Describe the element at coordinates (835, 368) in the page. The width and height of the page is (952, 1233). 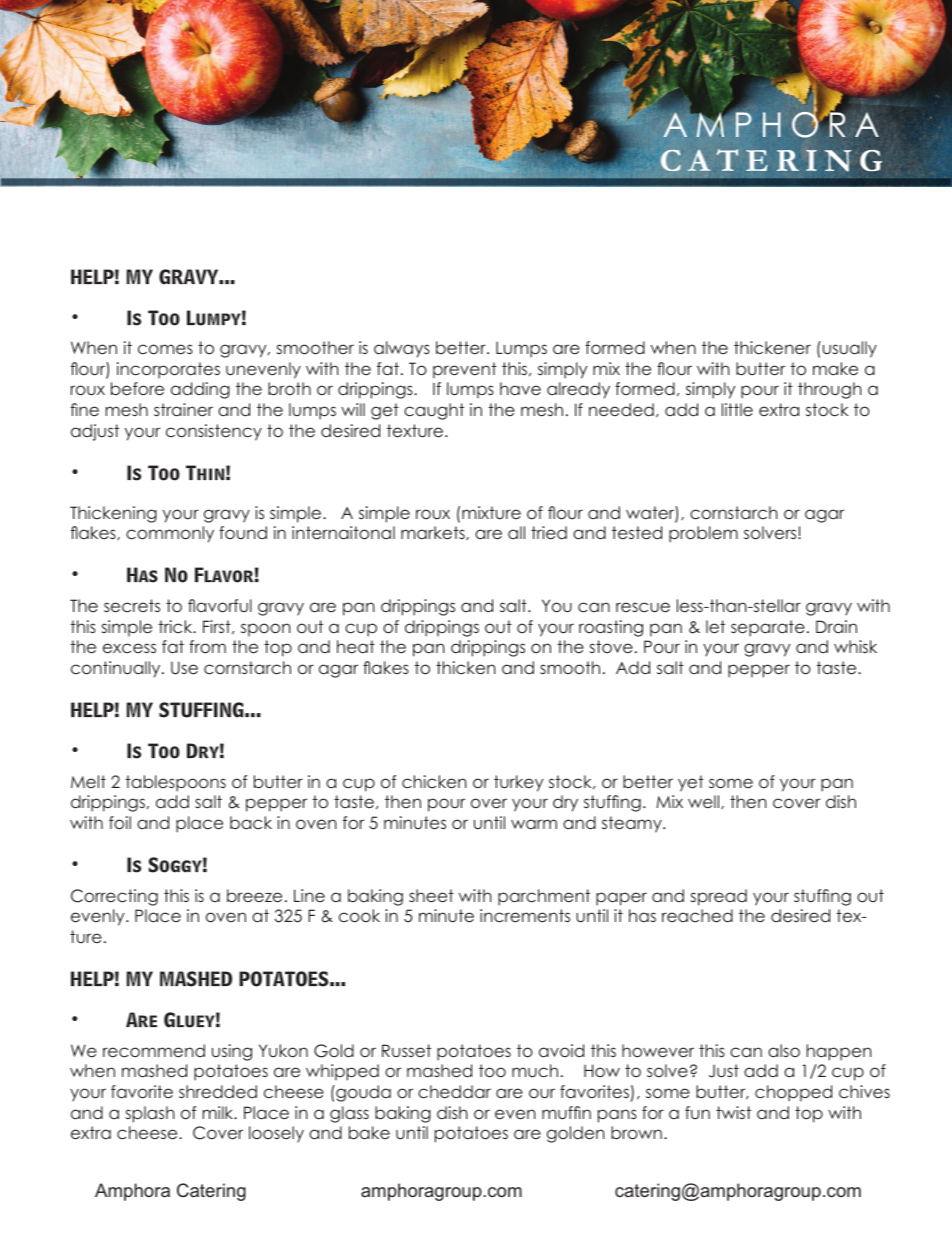
I see `make` at that location.
